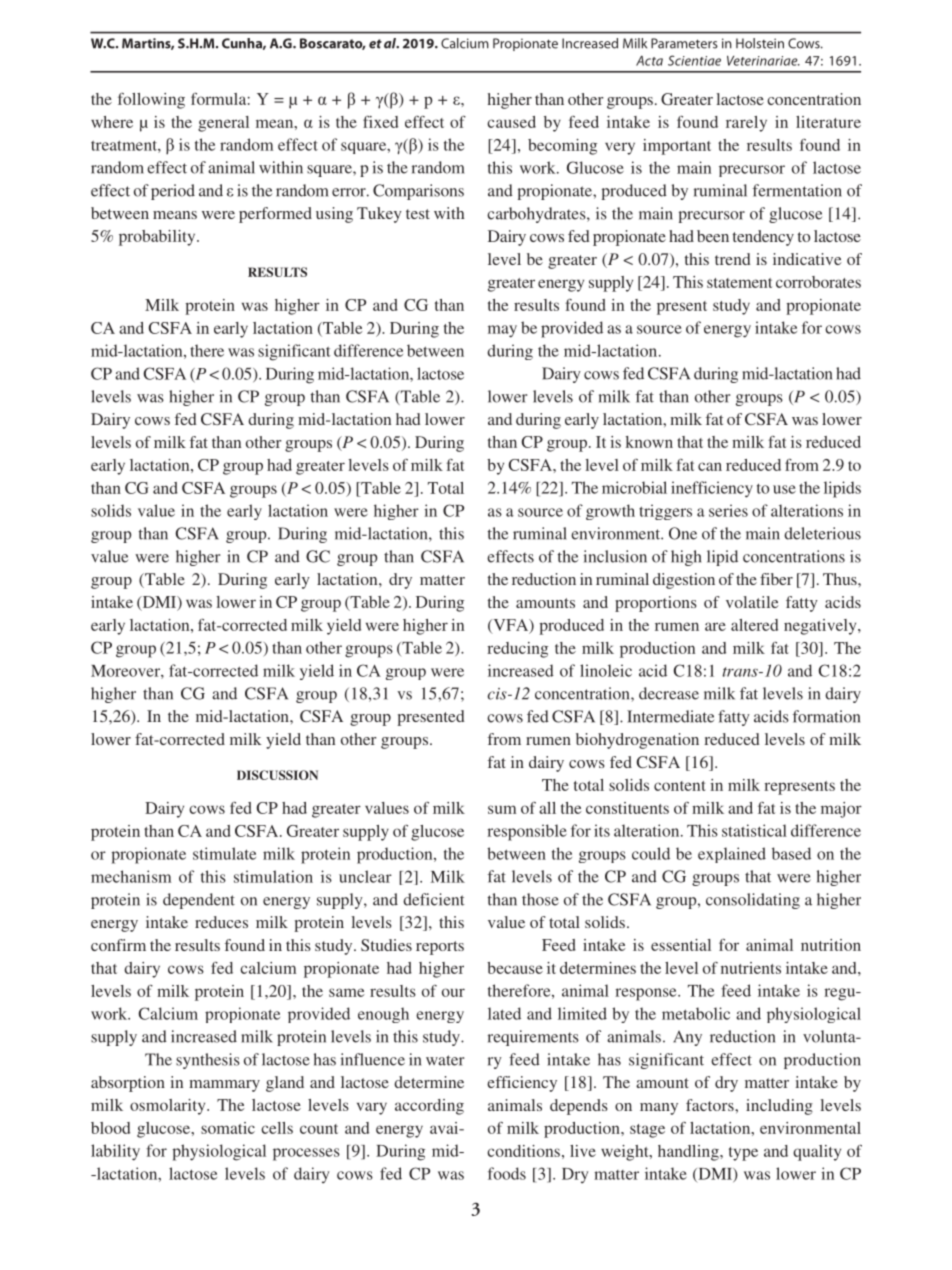 The height and width of the document is (1270, 952). Describe the element at coordinates (728, 510) in the document. I see `series` at that location.
